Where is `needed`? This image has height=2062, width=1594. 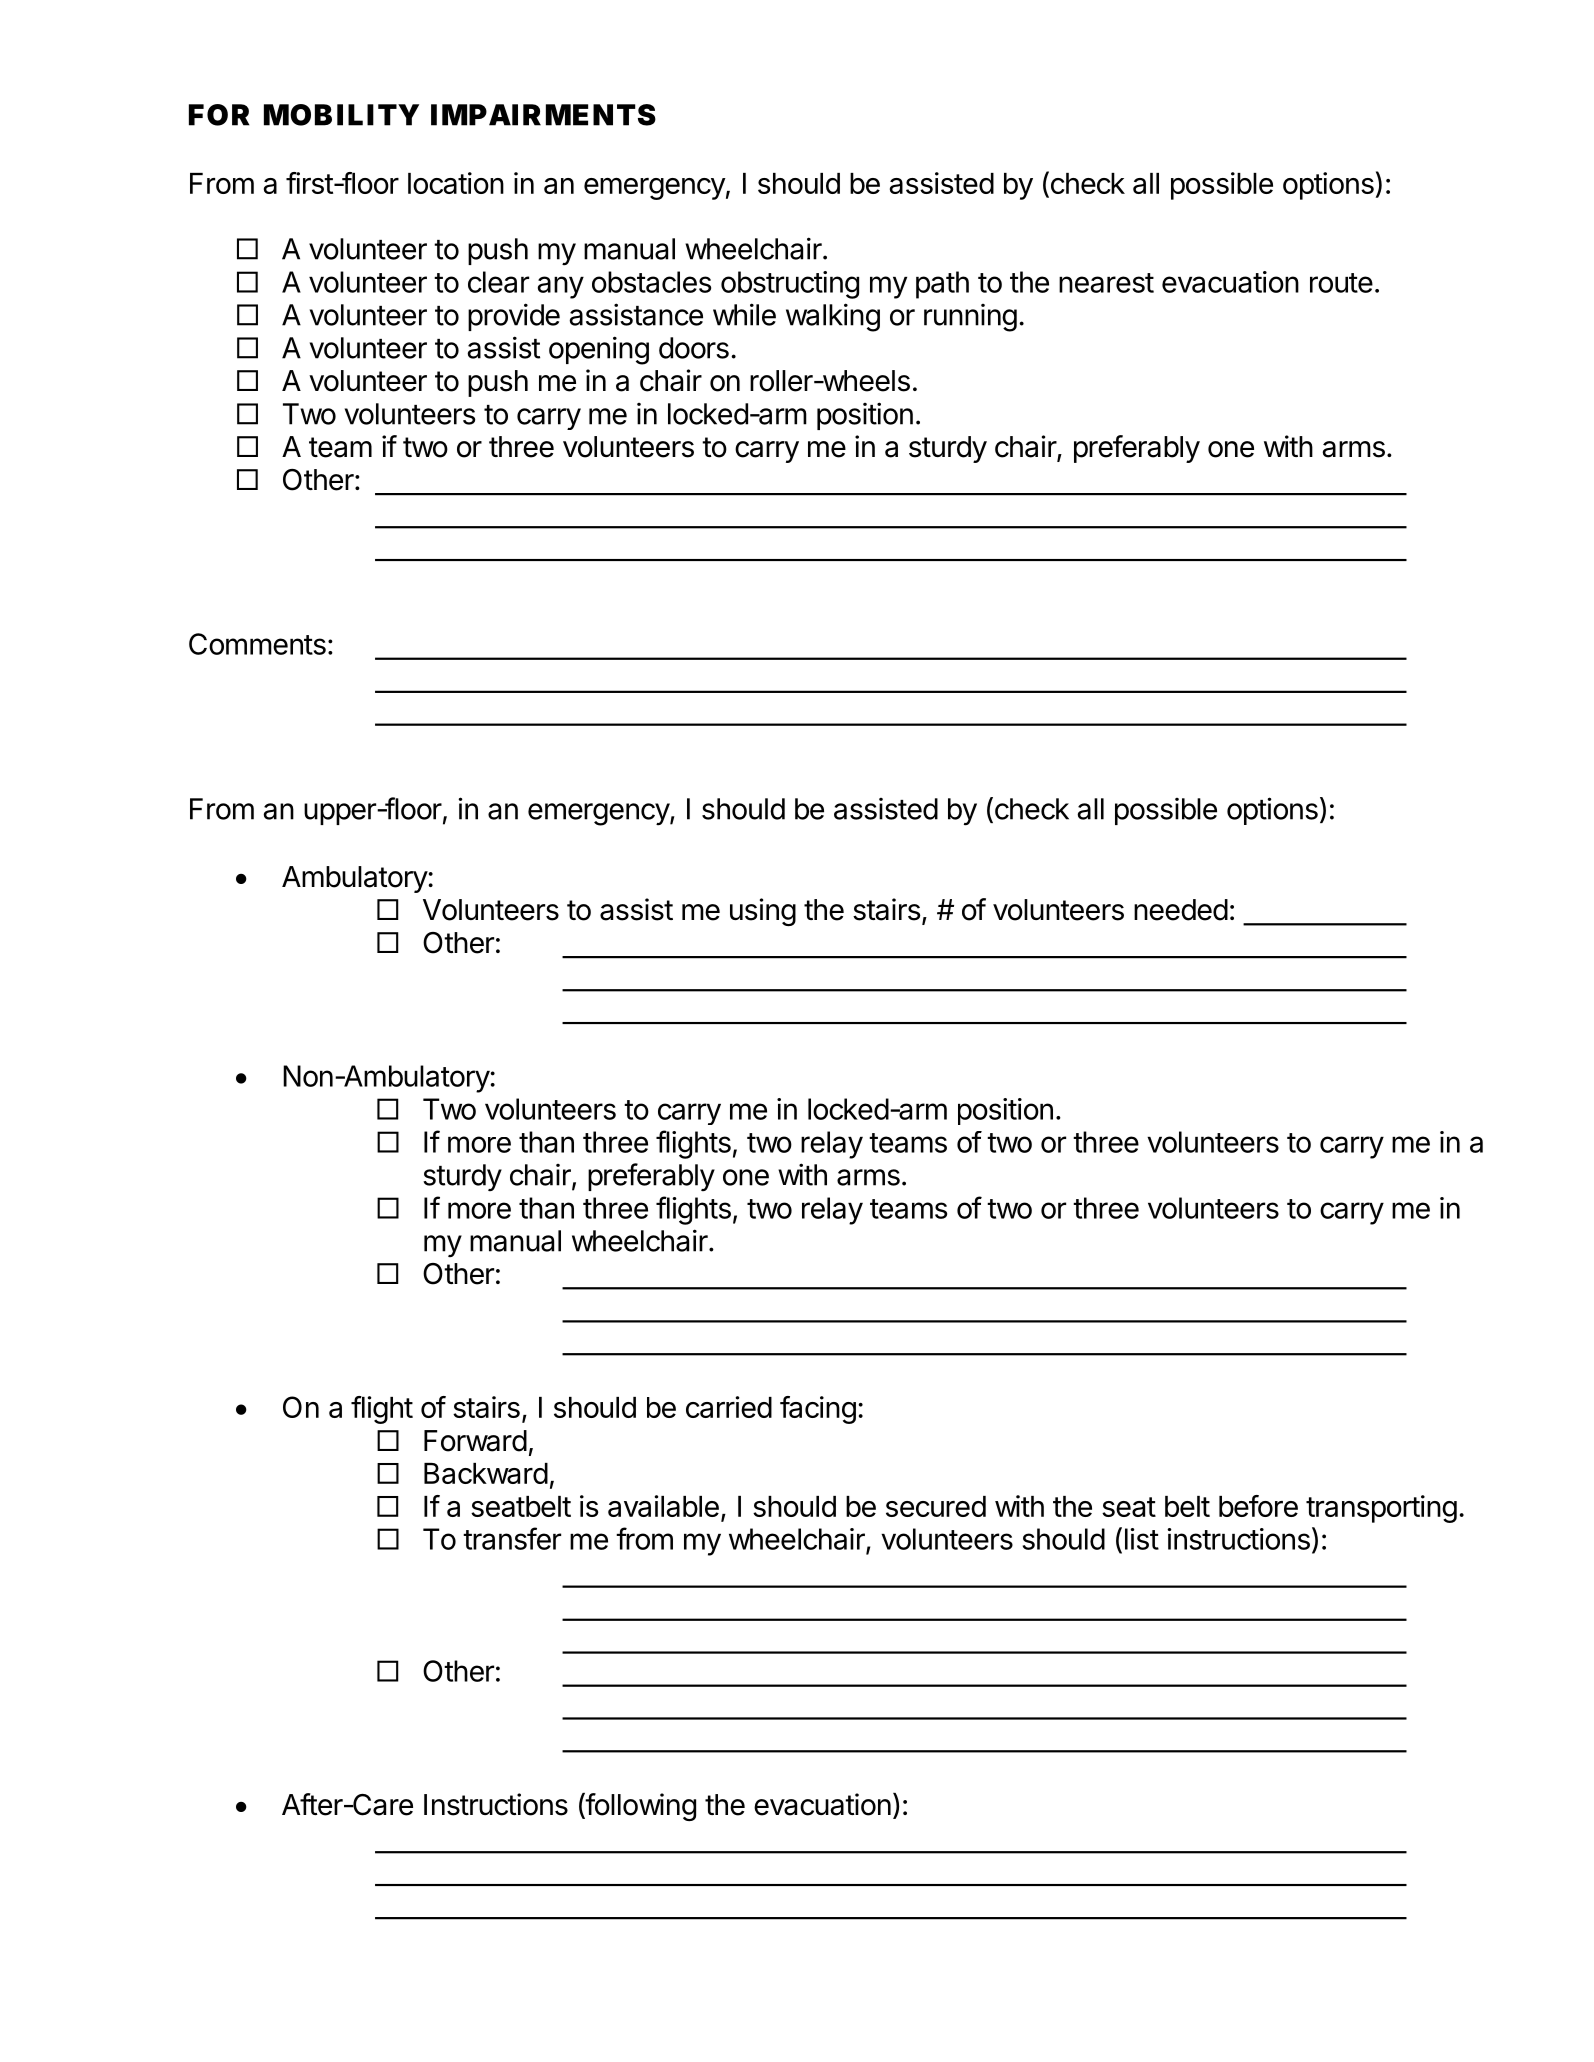 needed is located at coordinates (1181, 910).
